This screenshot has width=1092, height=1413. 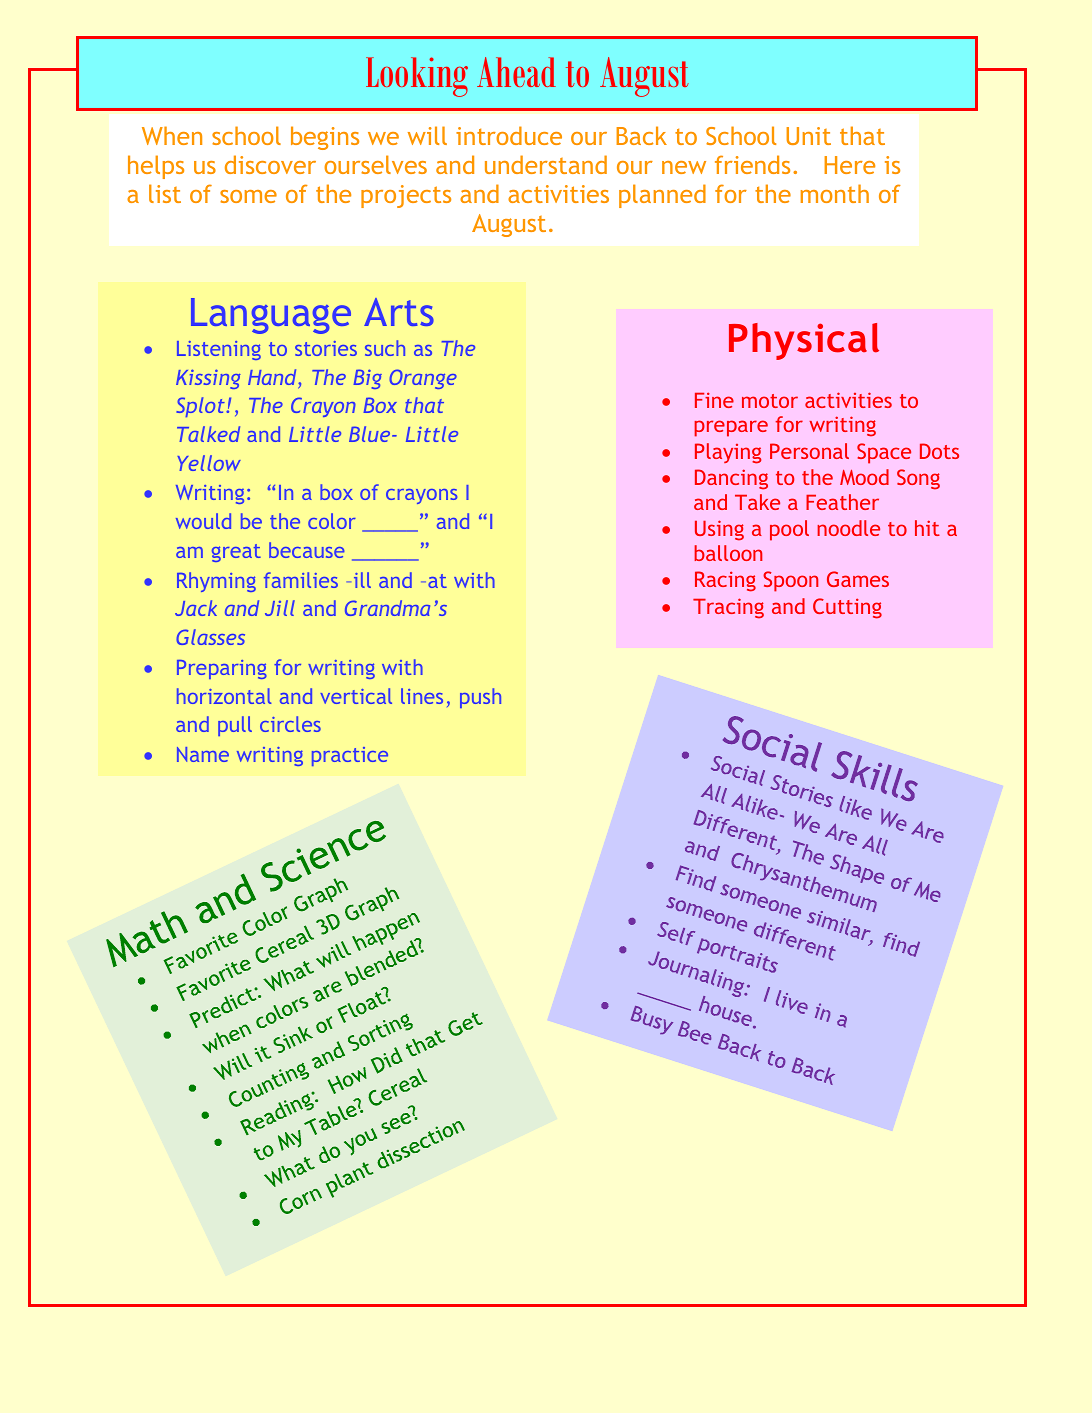 What do you see at coordinates (271, 316) in the screenshot?
I see `Language` at bounding box center [271, 316].
